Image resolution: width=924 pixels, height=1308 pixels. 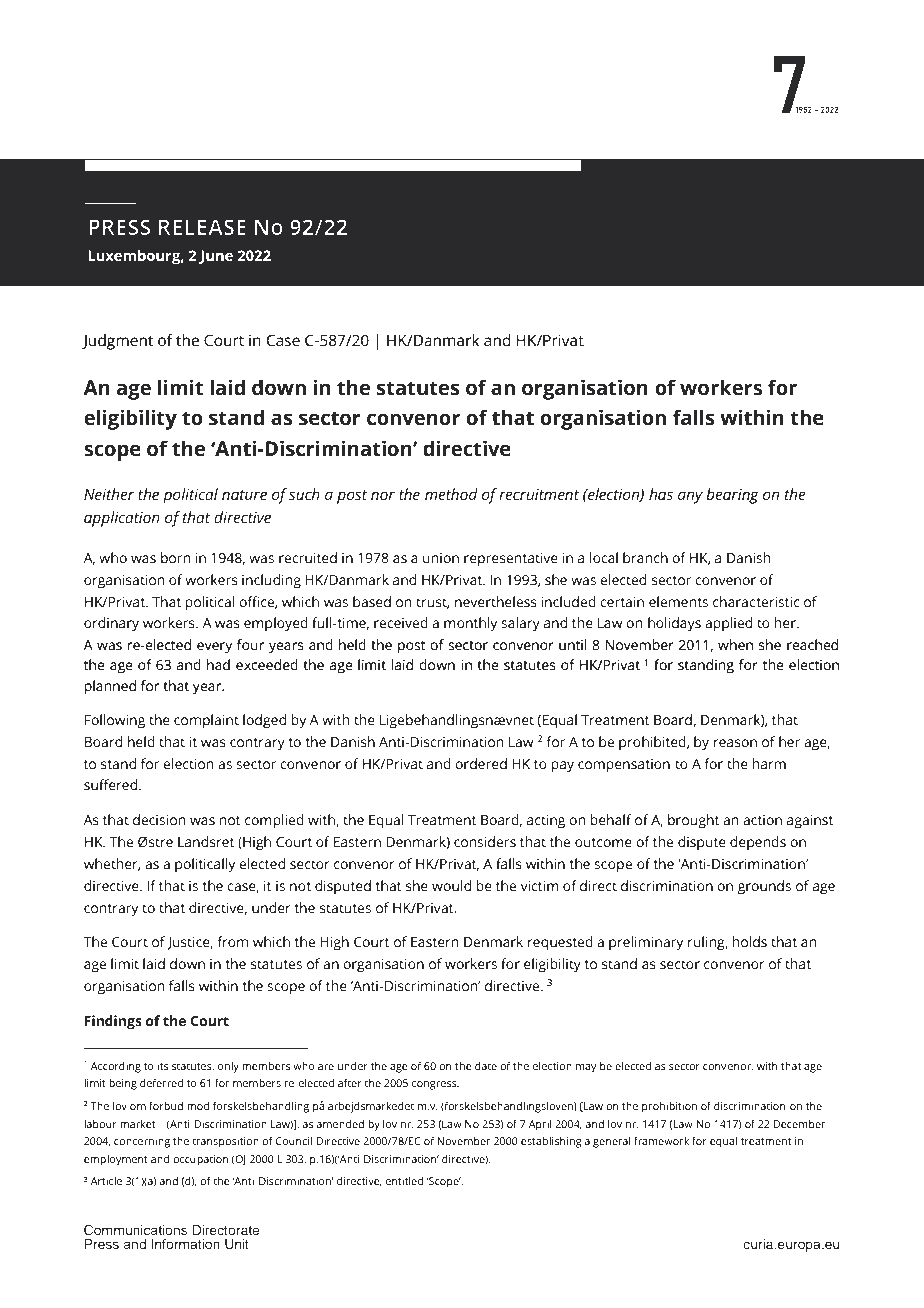 What do you see at coordinates (481, 764) in the document?
I see `ordered` at bounding box center [481, 764].
